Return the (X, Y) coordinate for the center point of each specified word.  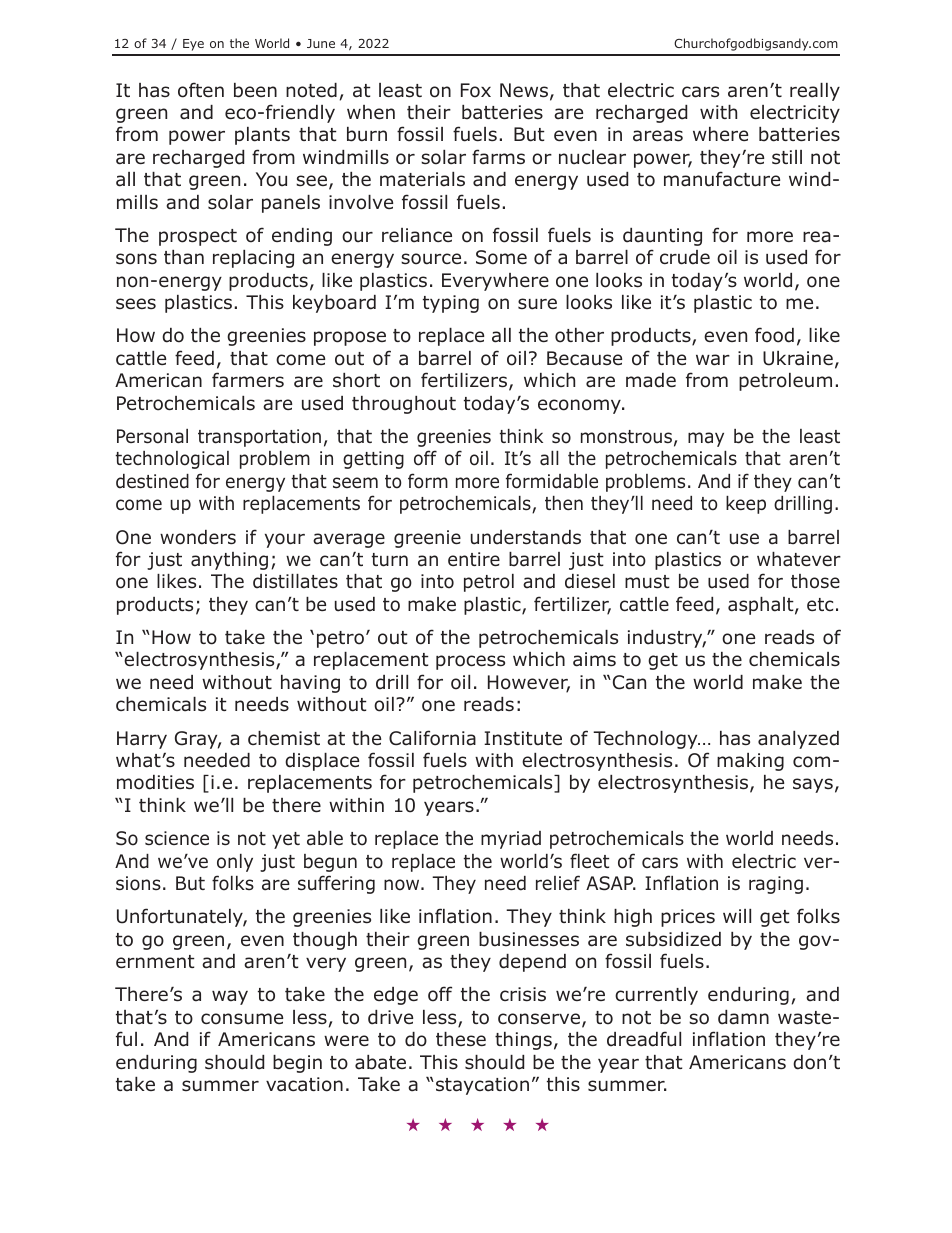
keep (746, 505)
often (201, 90)
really (815, 92)
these (461, 1039)
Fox (476, 90)
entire (474, 559)
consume (242, 1019)
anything (229, 561)
